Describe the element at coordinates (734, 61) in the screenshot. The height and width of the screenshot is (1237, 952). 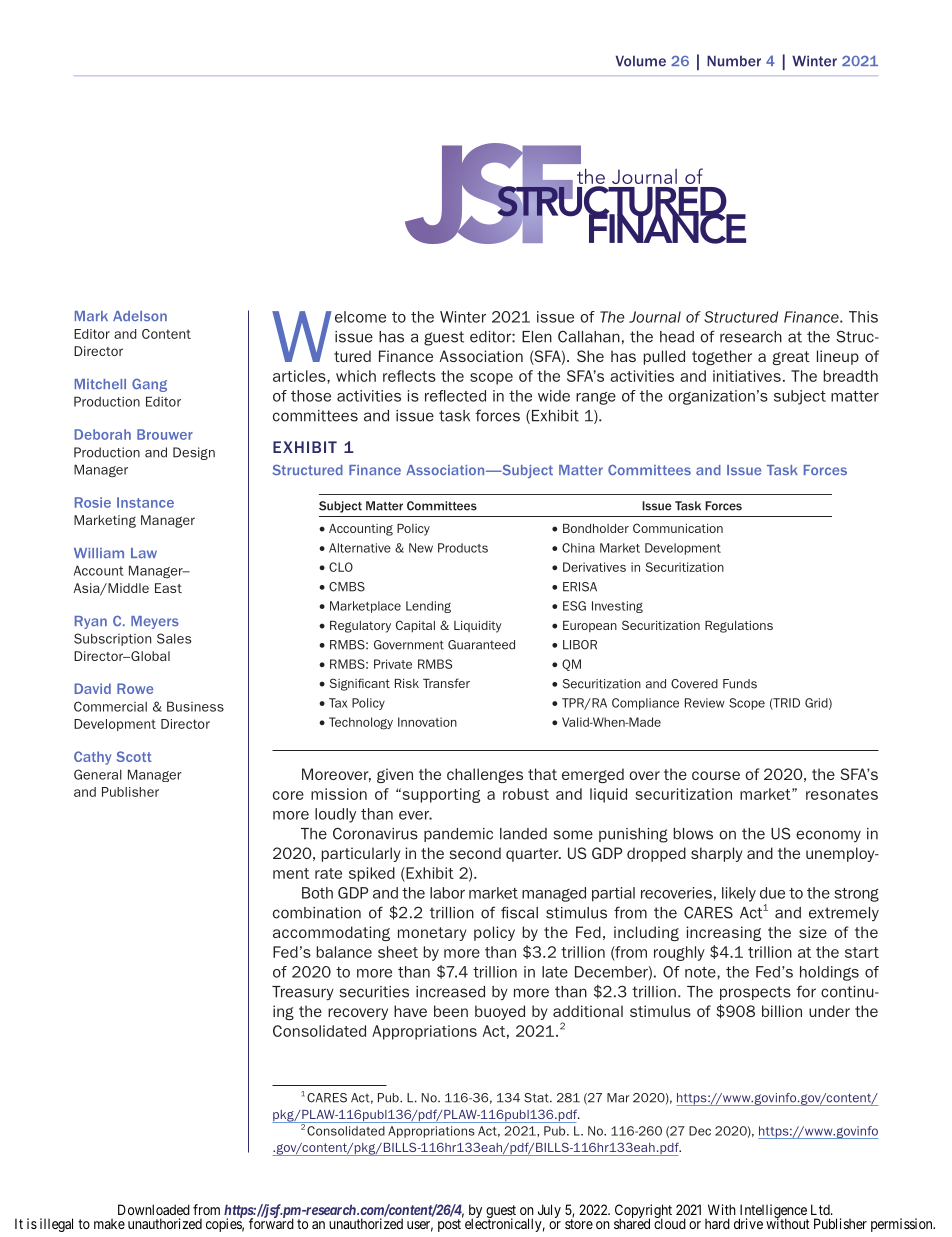
I see `Number` at that location.
